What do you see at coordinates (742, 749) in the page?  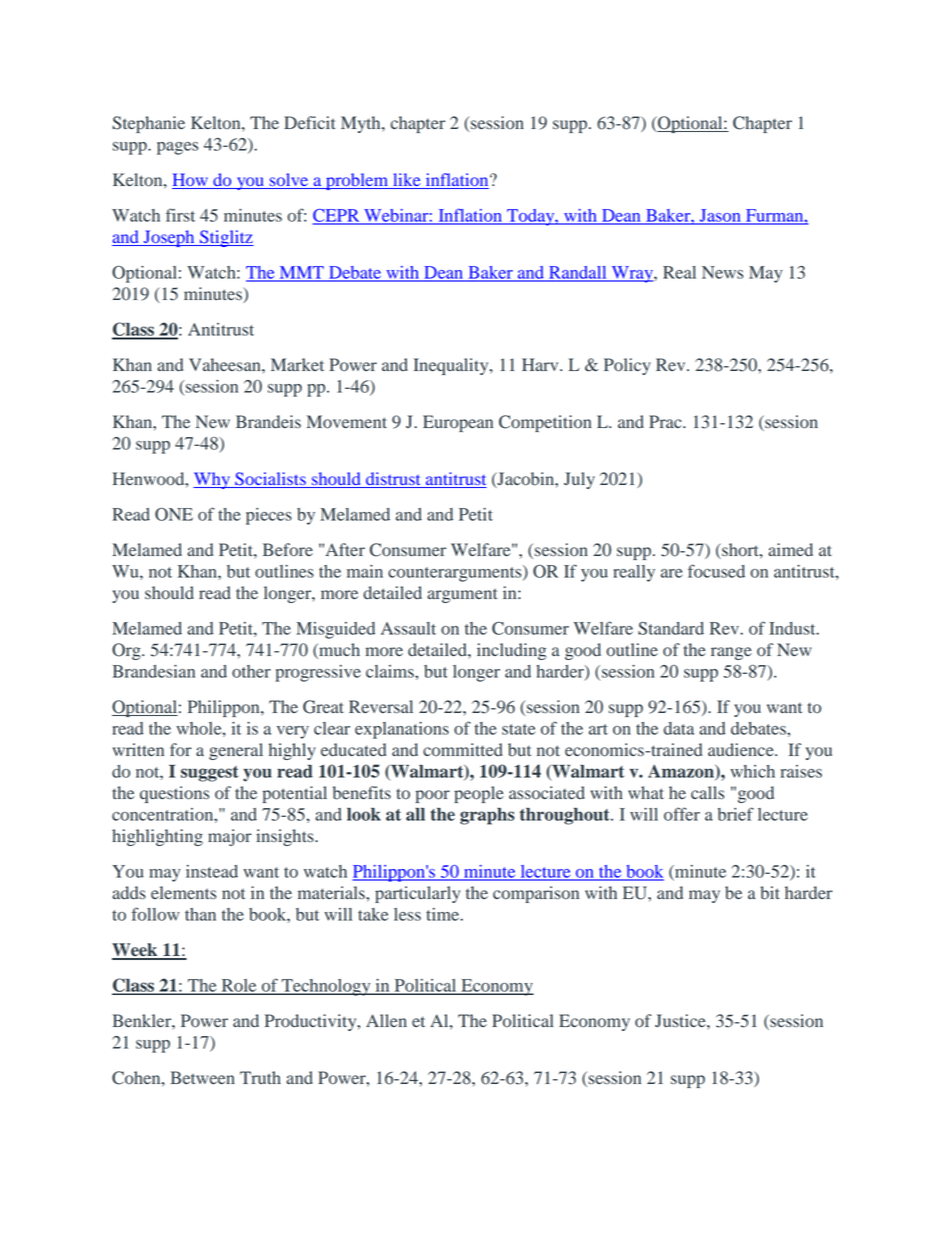 I see `audience` at bounding box center [742, 749].
